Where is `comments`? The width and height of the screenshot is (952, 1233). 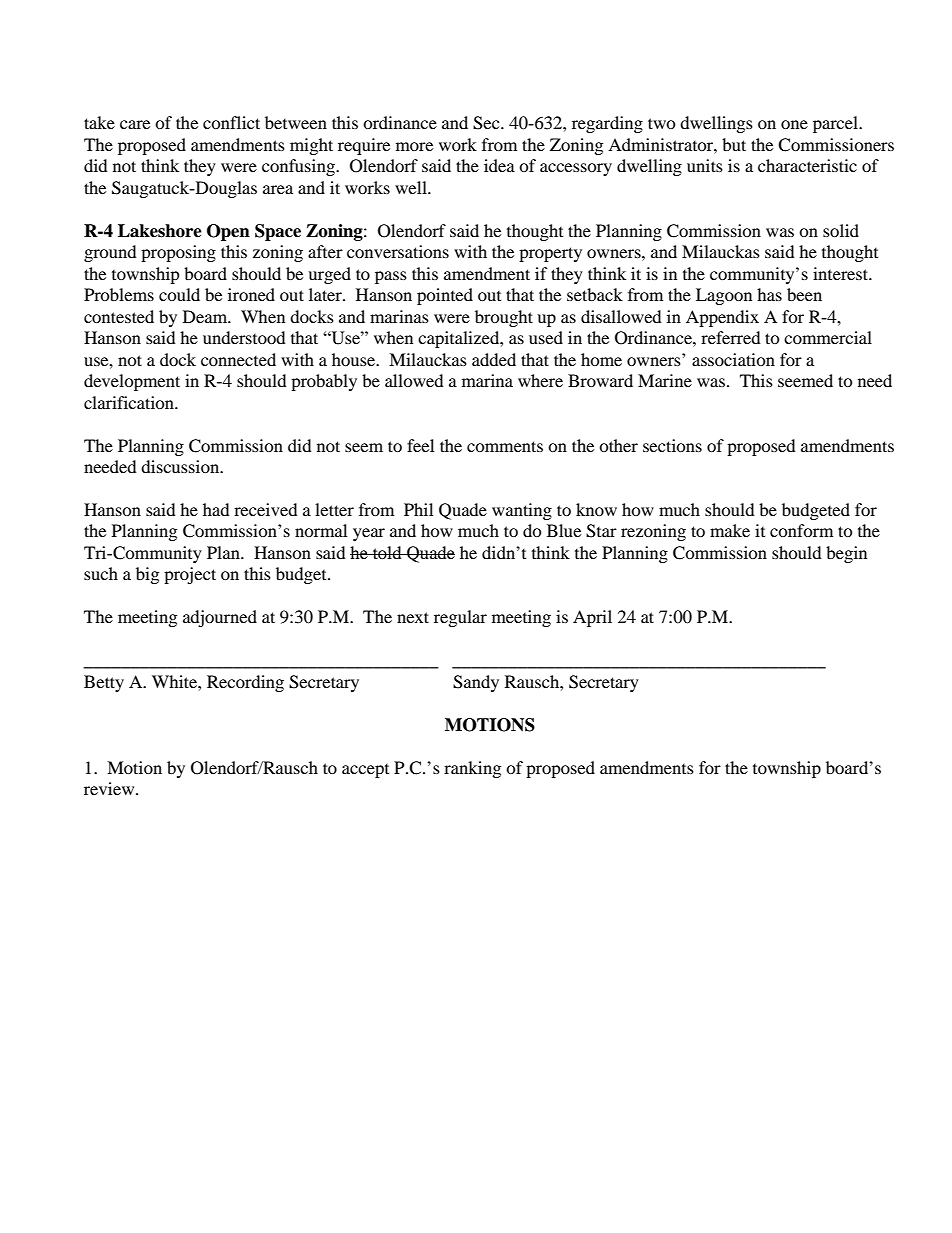
comments is located at coordinates (505, 446).
